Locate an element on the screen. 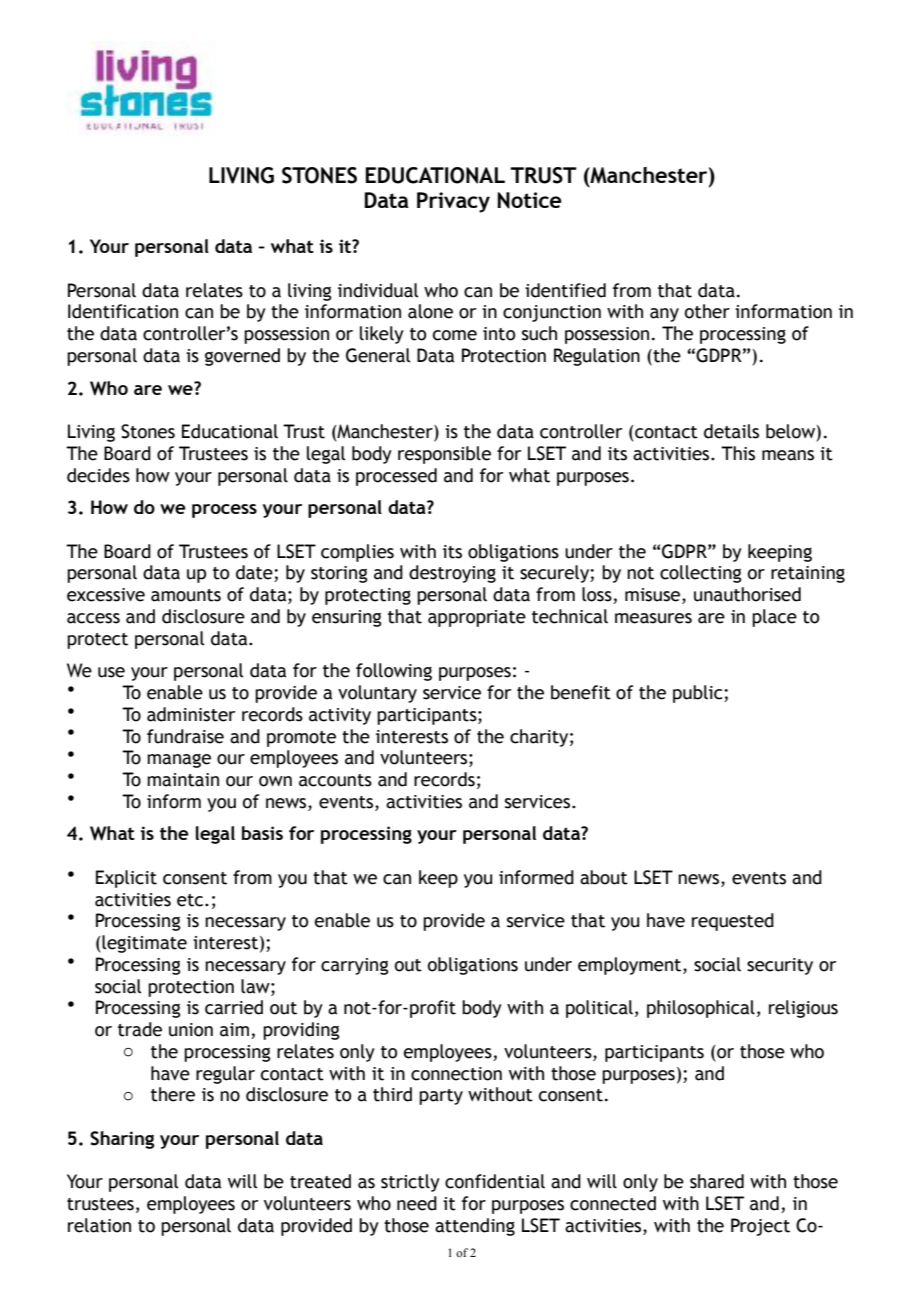  Identification is located at coordinates (123, 311).
